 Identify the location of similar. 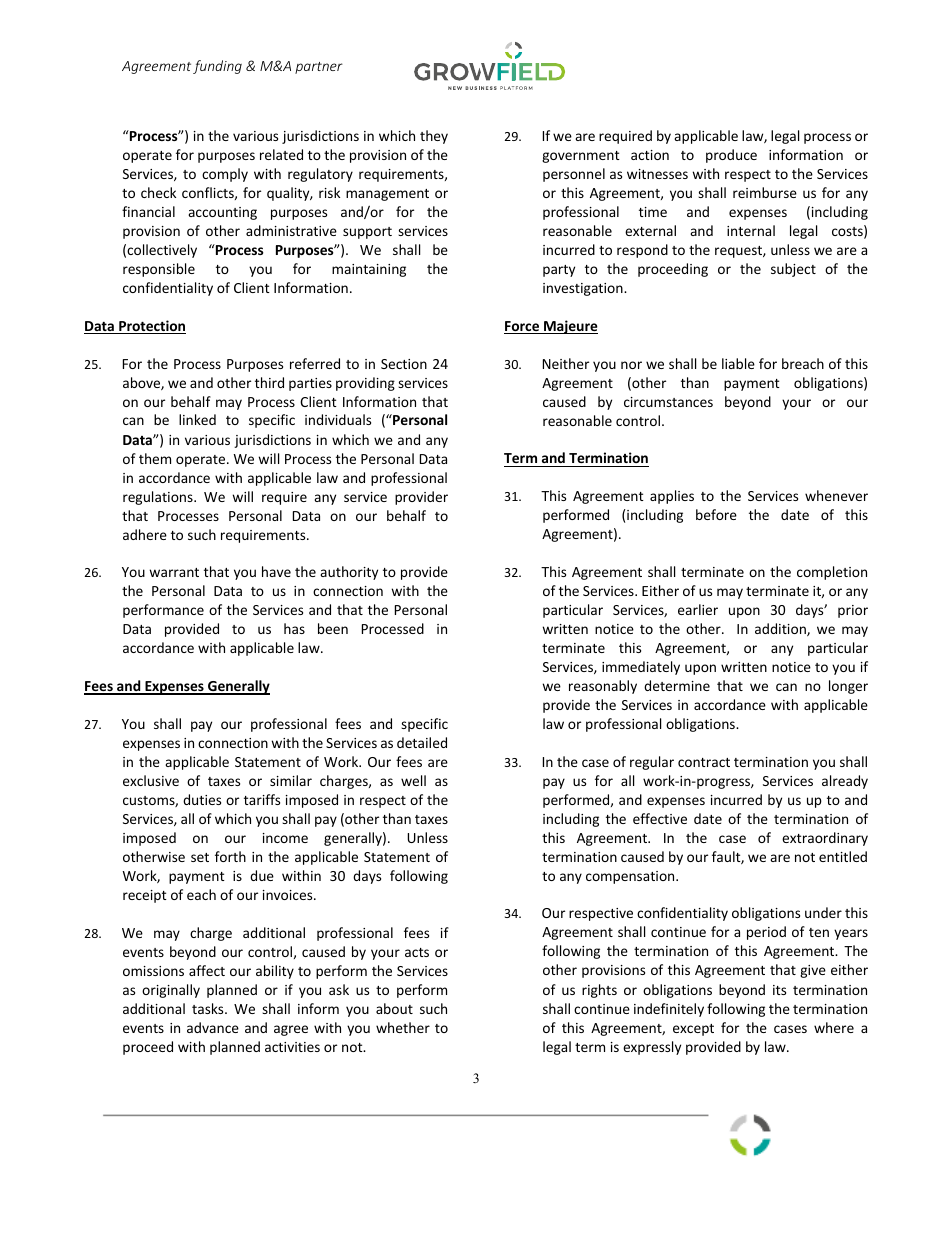
(291, 780).
